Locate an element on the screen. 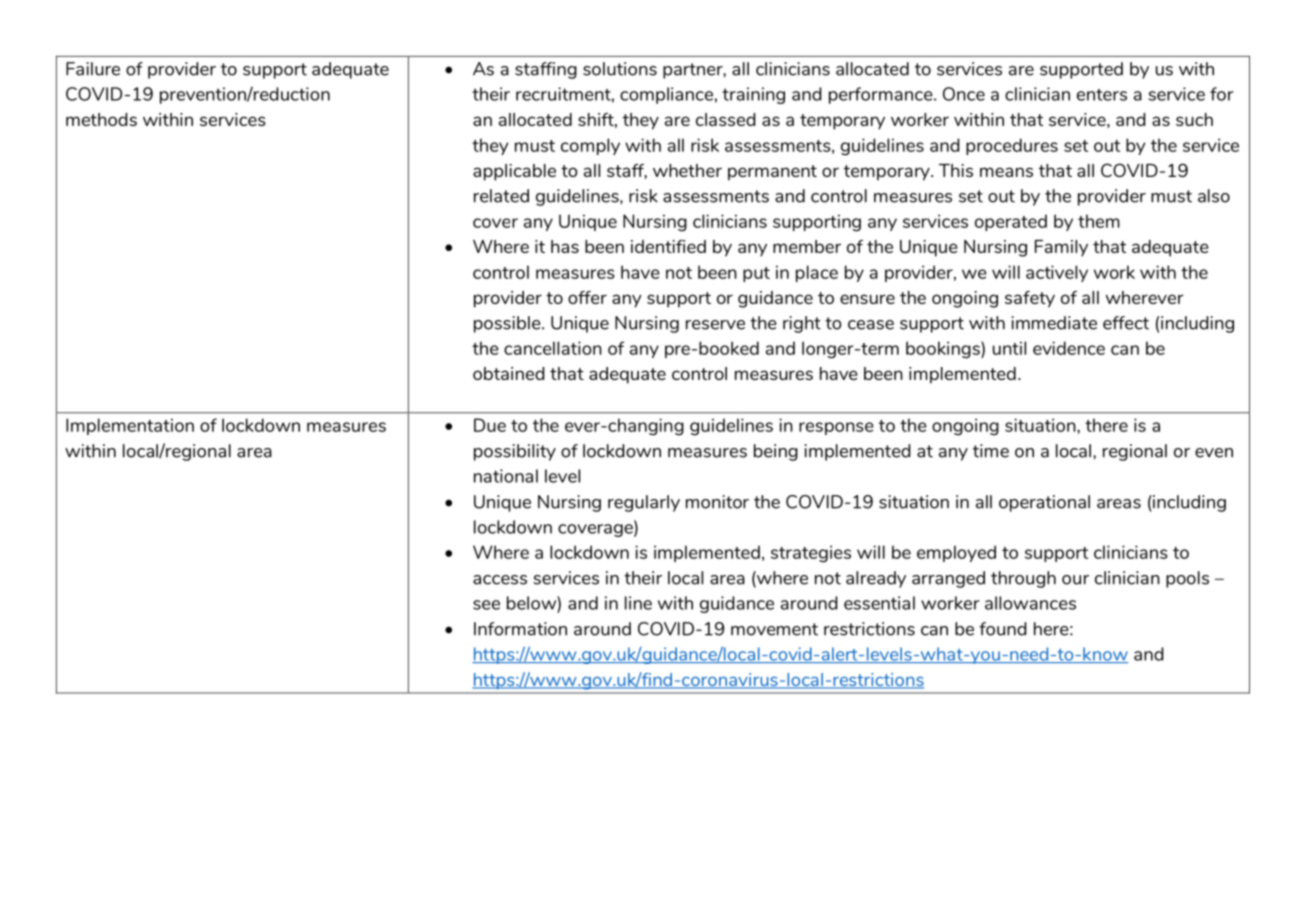 The image size is (1308, 924). compliance is located at coordinates (666, 95).
